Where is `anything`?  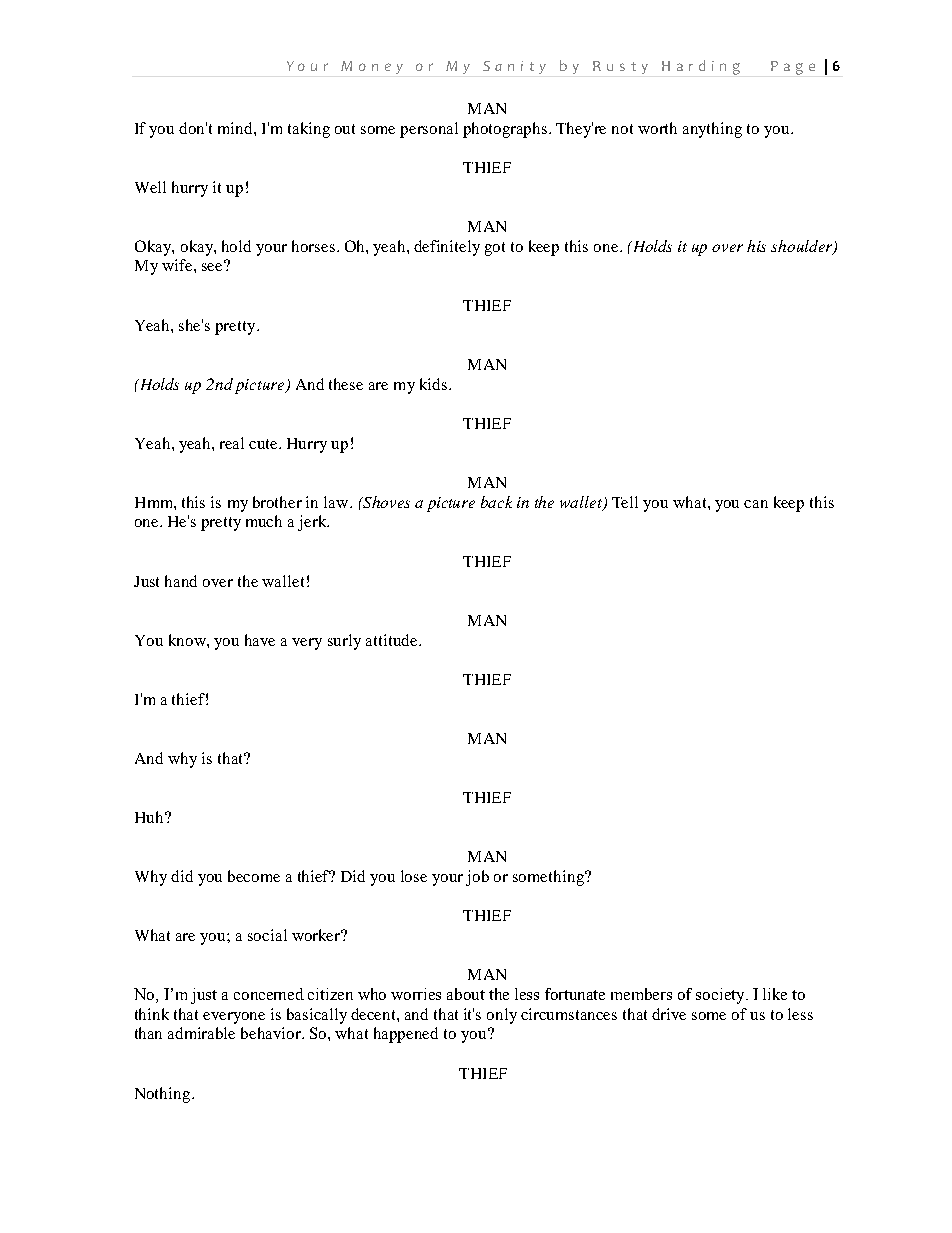 anything is located at coordinates (712, 130).
